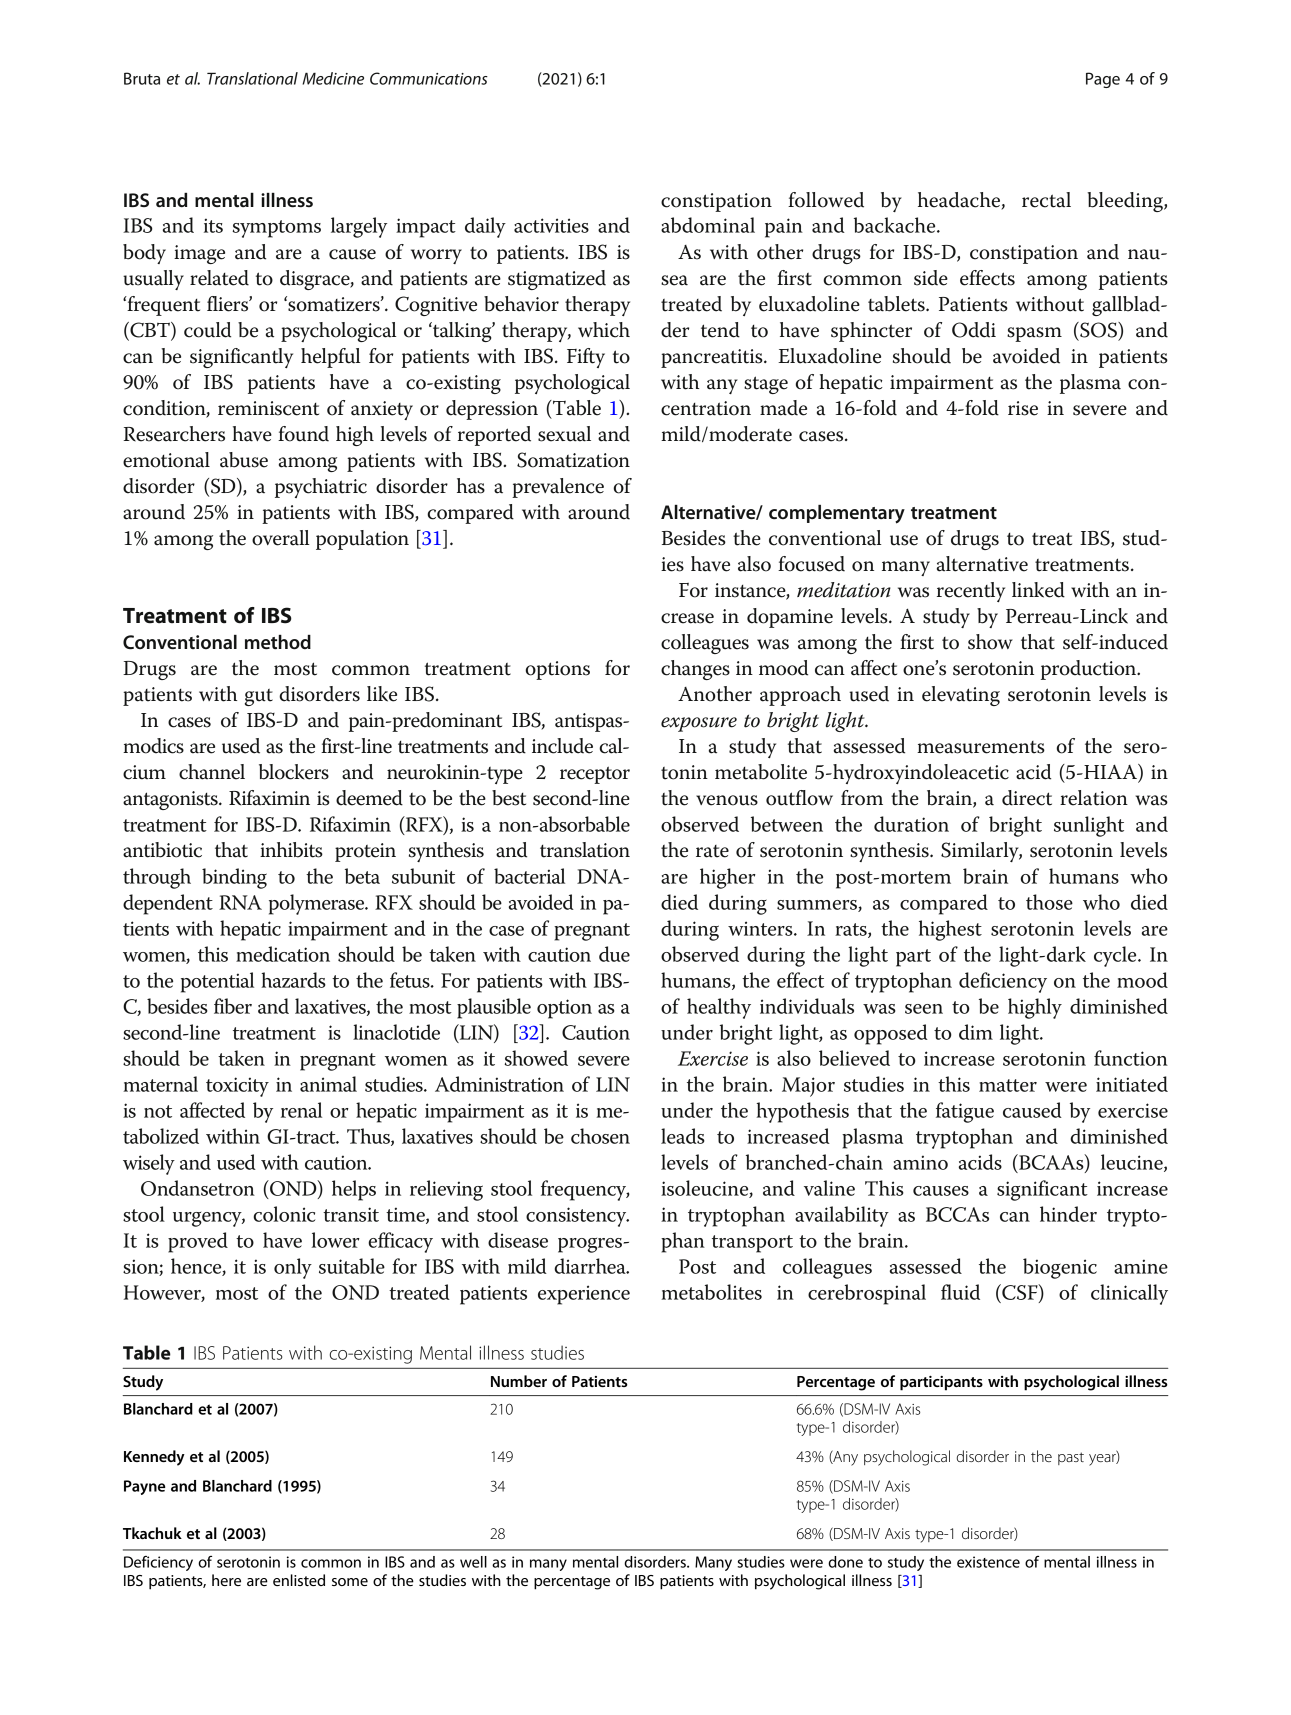 The image size is (1291, 1715). What do you see at coordinates (708, 225) in the page?
I see `abdominal` at bounding box center [708, 225].
